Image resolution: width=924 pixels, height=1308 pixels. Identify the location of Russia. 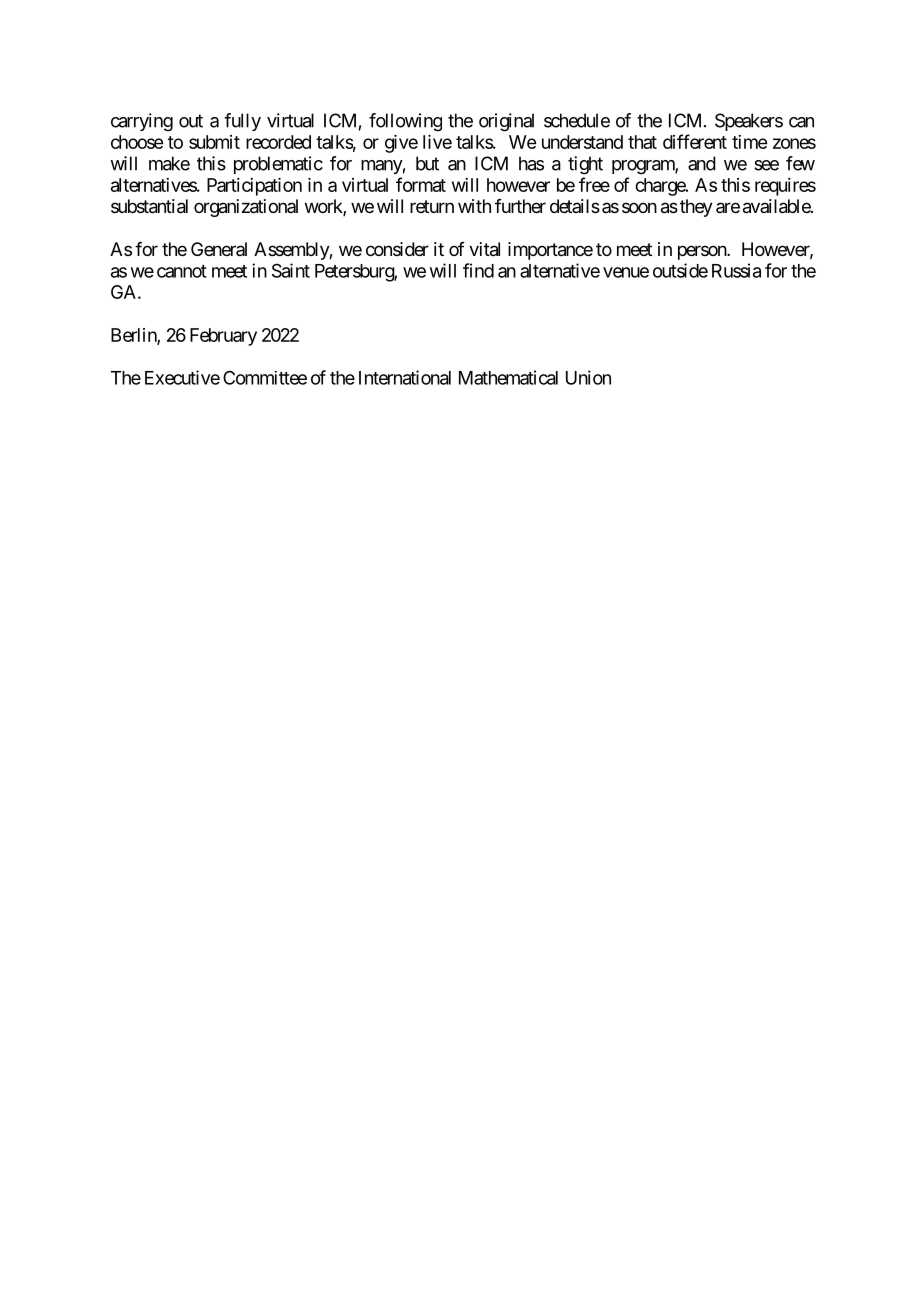
(736, 270).
